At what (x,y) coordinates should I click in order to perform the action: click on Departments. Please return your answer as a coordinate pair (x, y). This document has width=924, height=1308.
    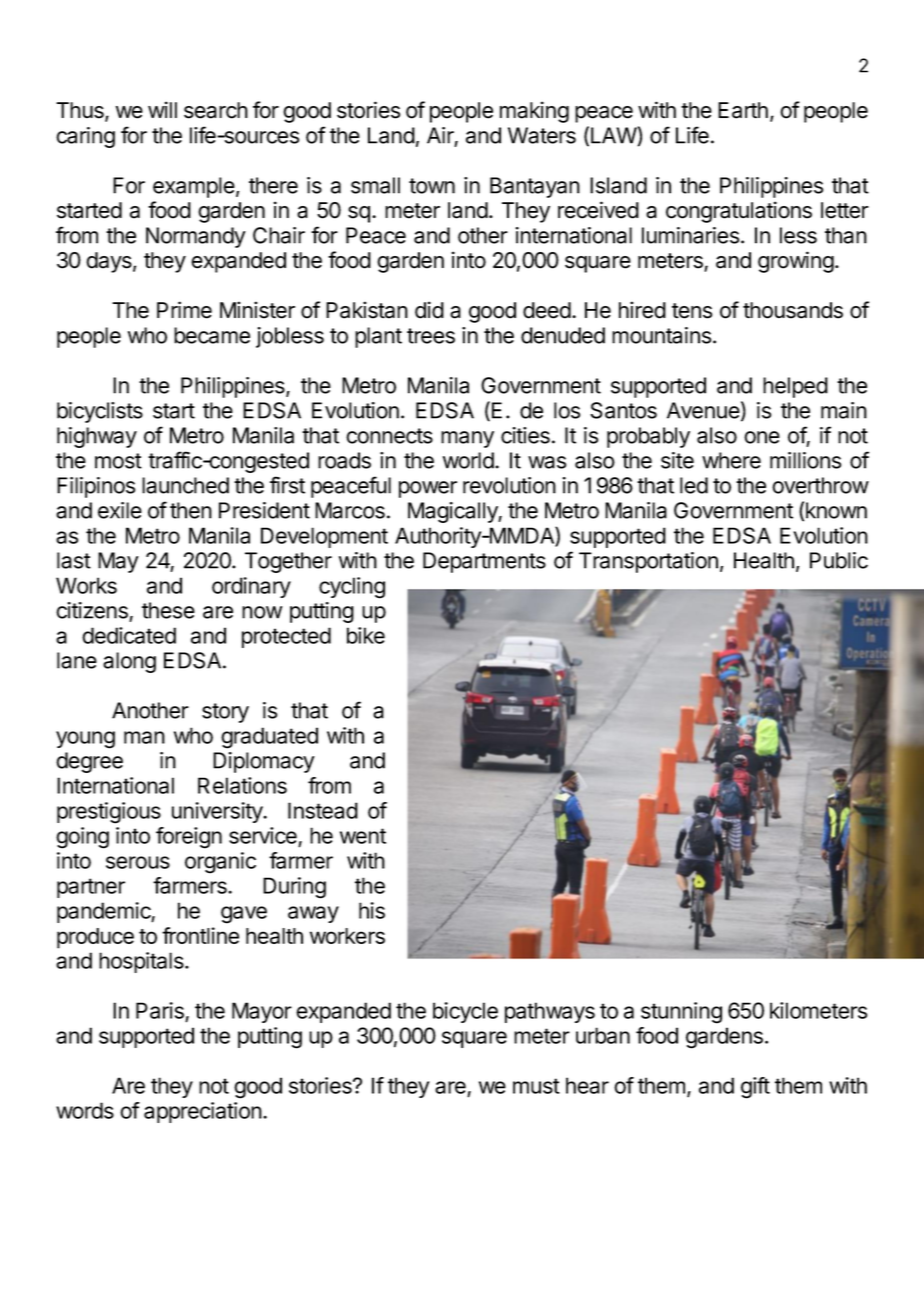
    Looking at the image, I should click on (484, 562).
